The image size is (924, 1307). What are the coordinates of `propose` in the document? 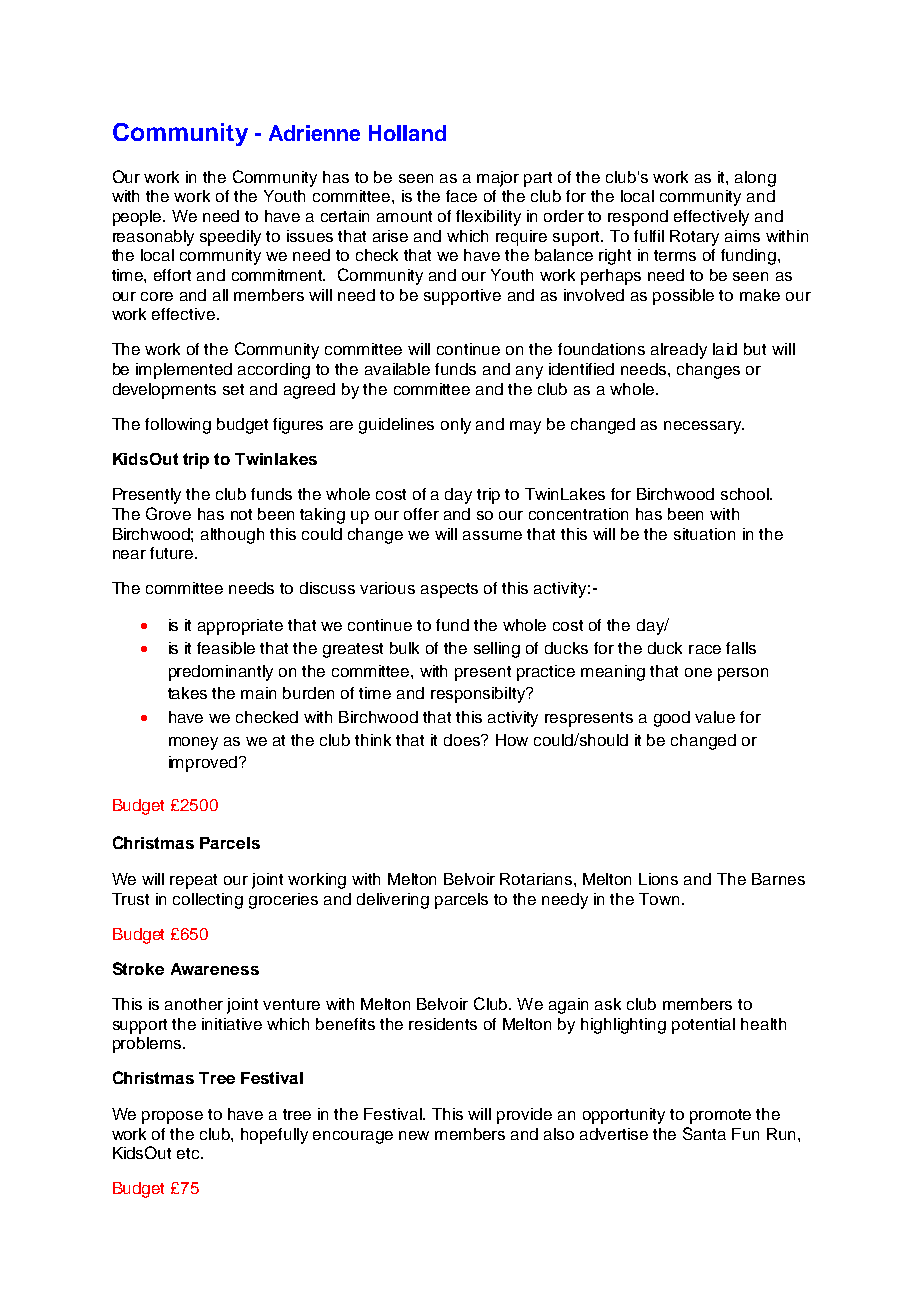 It's located at (172, 1117).
